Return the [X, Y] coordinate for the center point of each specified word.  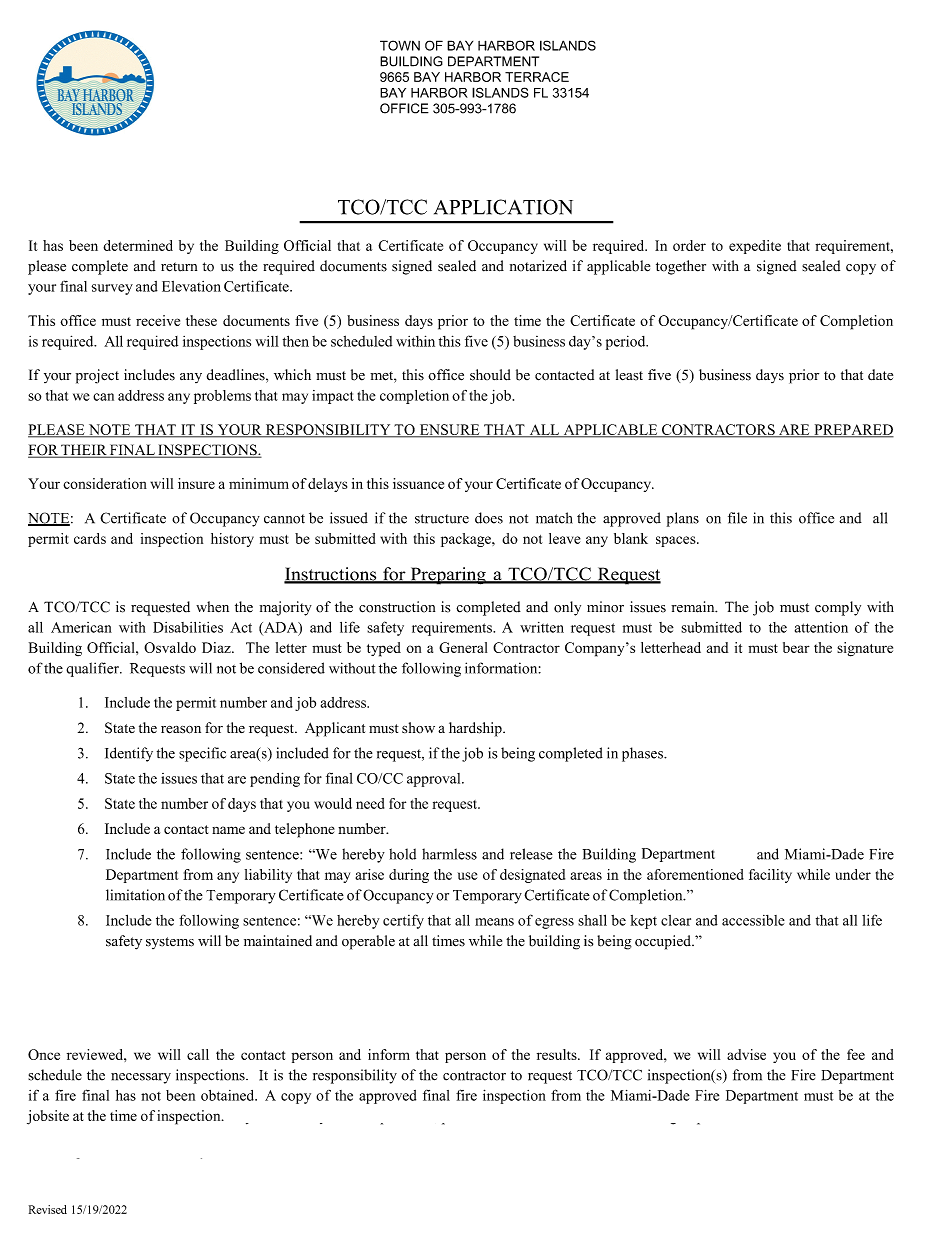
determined [138, 245]
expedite [755, 247]
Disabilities [188, 627]
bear [796, 647]
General [463, 647]
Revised [48, 1209]
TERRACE [537, 77]
